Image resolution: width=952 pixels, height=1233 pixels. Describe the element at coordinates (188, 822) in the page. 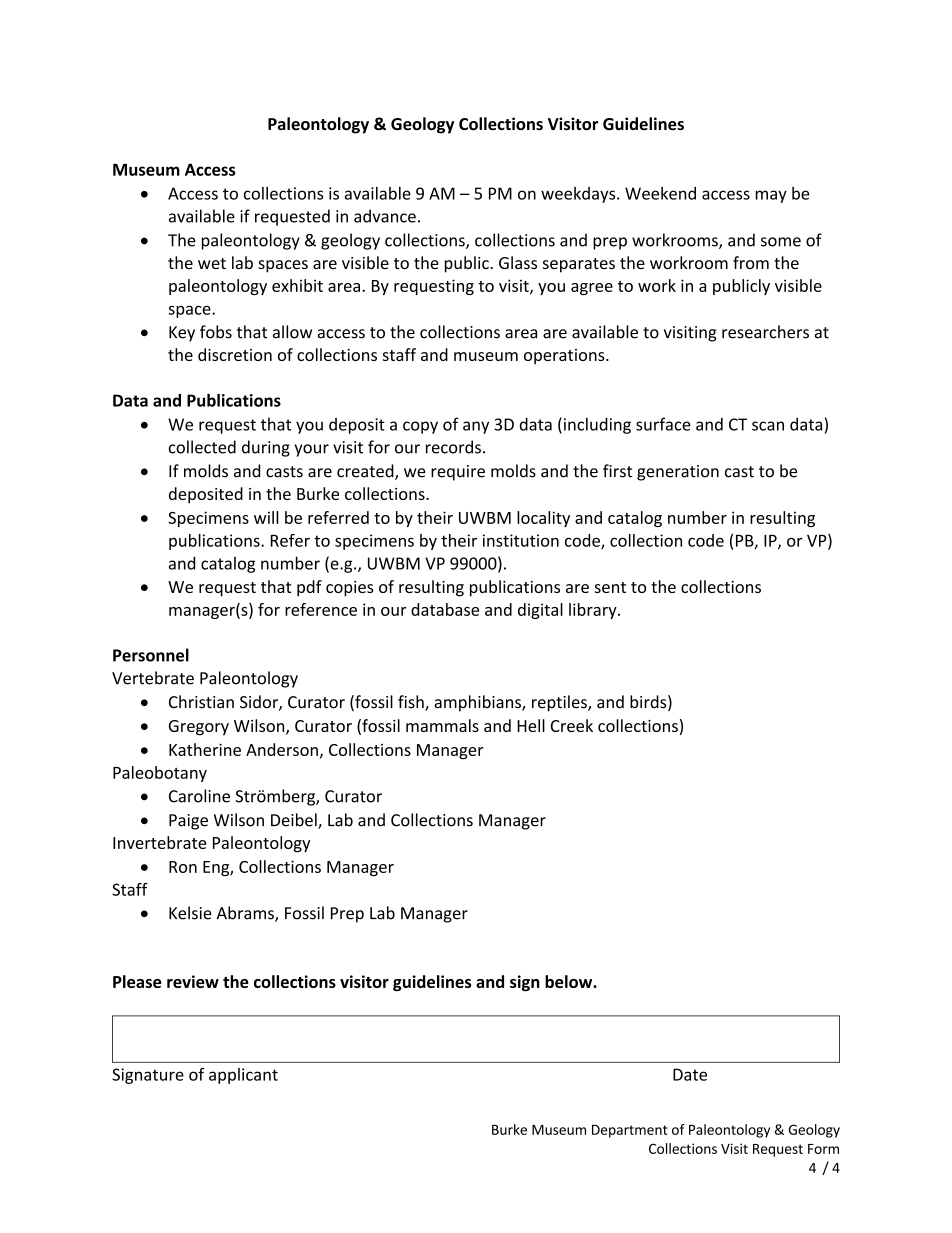

I see `Paige` at that location.
